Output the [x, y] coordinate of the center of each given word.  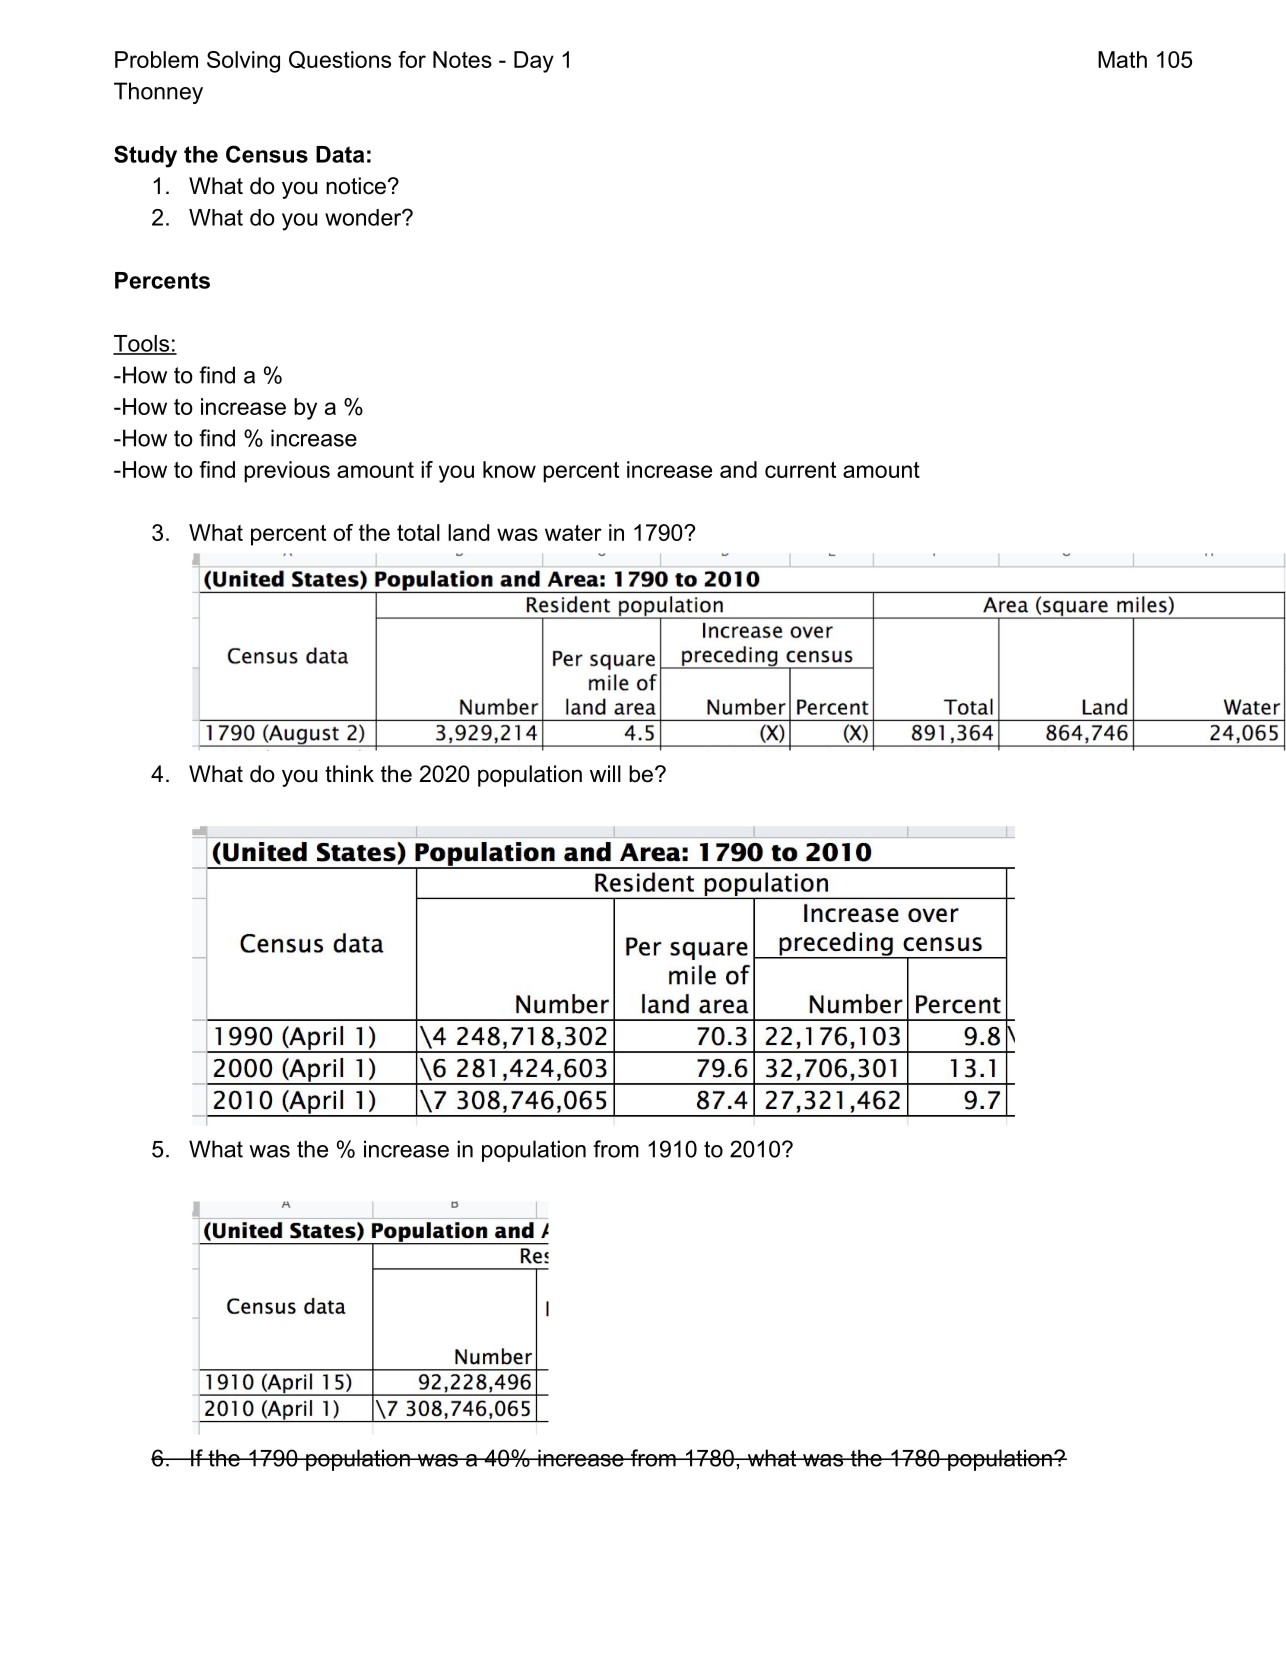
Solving [243, 62]
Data [340, 154]
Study [145, 156]
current [800, 470]
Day [534, 62]
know [509, 469]
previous [287, 472]
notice [356, 186]
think [349, 773]
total [418, 532]
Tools [142, 344]
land [468, 532]
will [605, 773]
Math [1122, 59]
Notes [462, 59]
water [573, 533]
